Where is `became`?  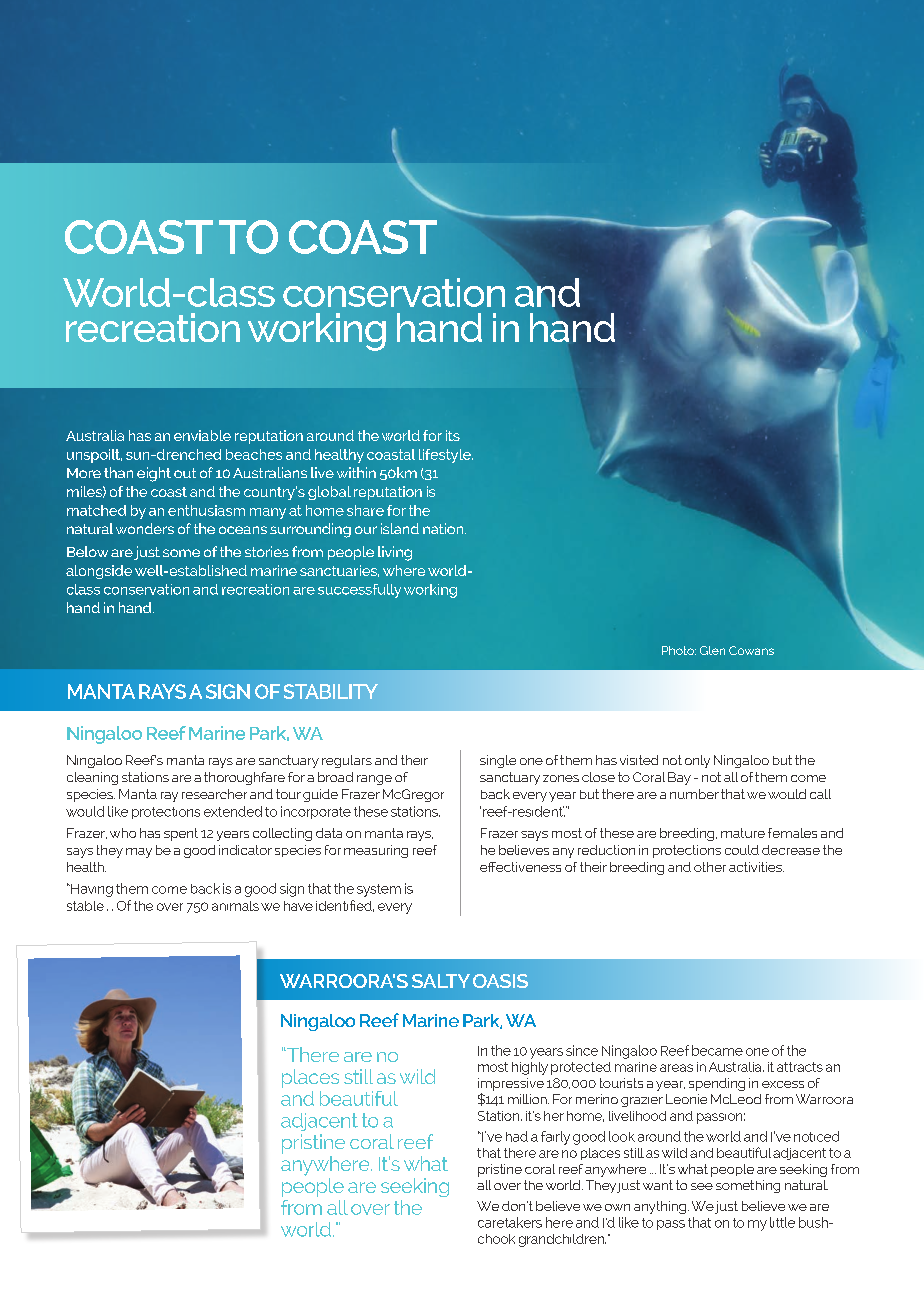
became is located at coordinates (717, 1050).
